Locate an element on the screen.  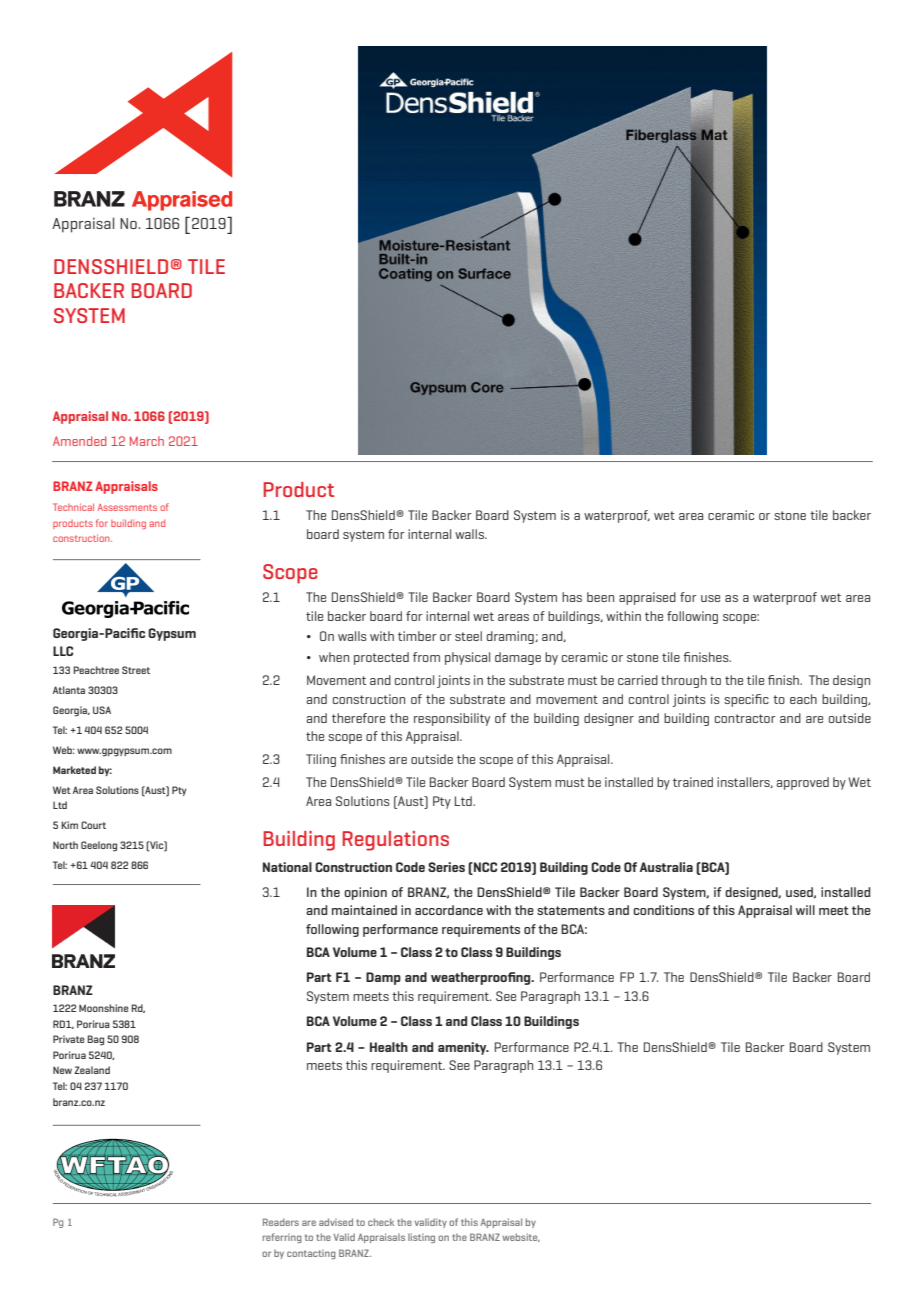
Street is located at coordinates (136, 670).
